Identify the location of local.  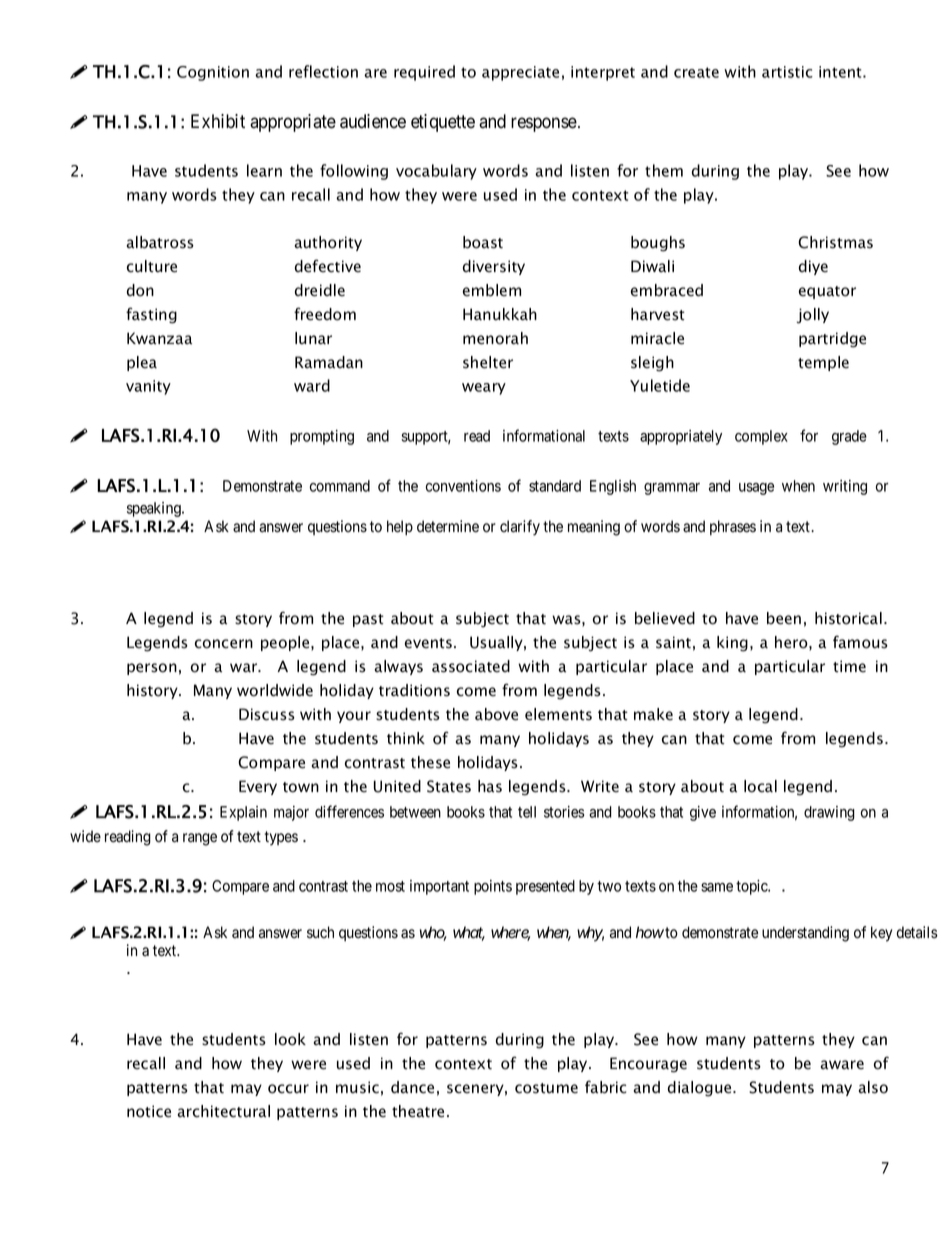
(760, 786).
